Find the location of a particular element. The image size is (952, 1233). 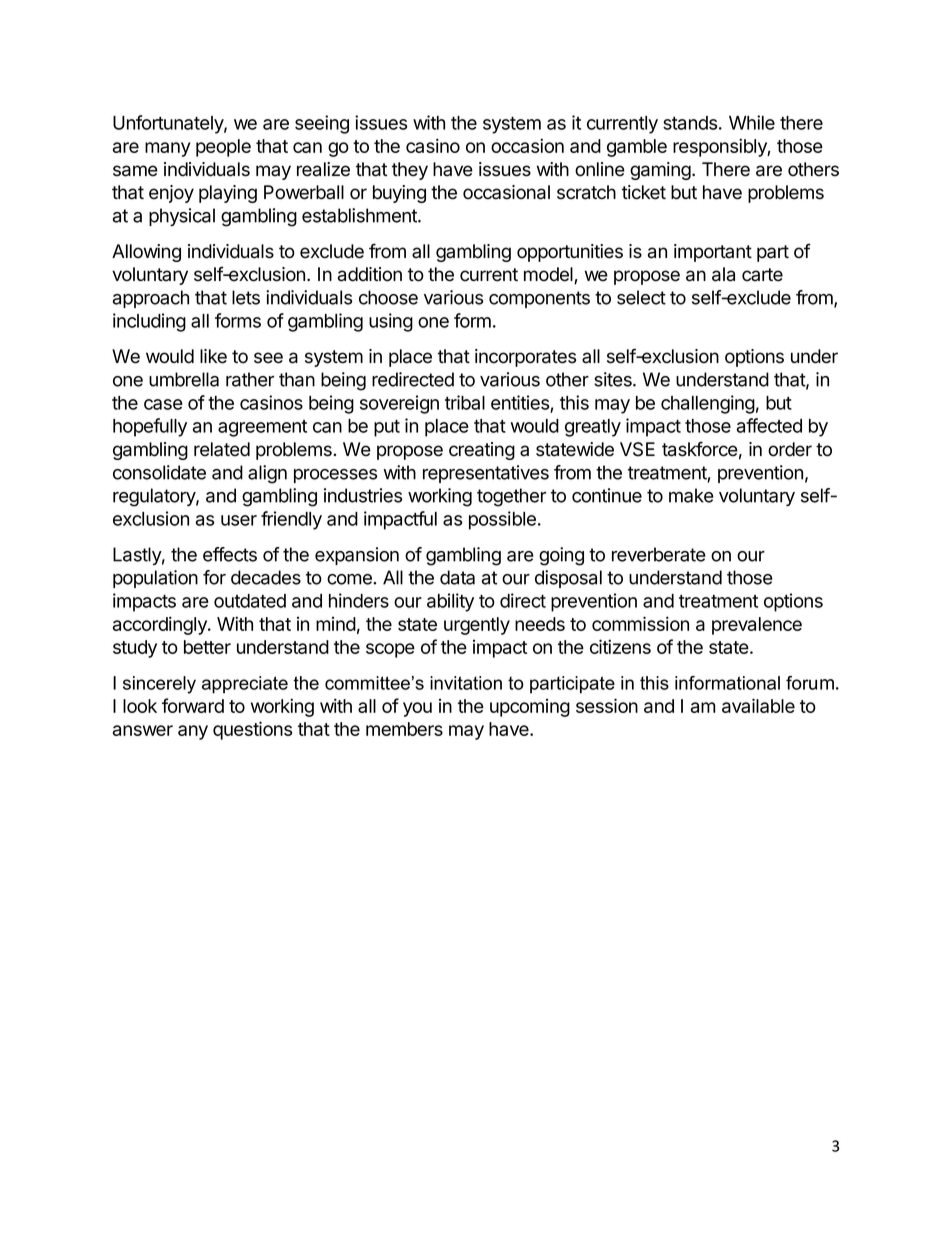

model is located at coordinates (549, 275).
